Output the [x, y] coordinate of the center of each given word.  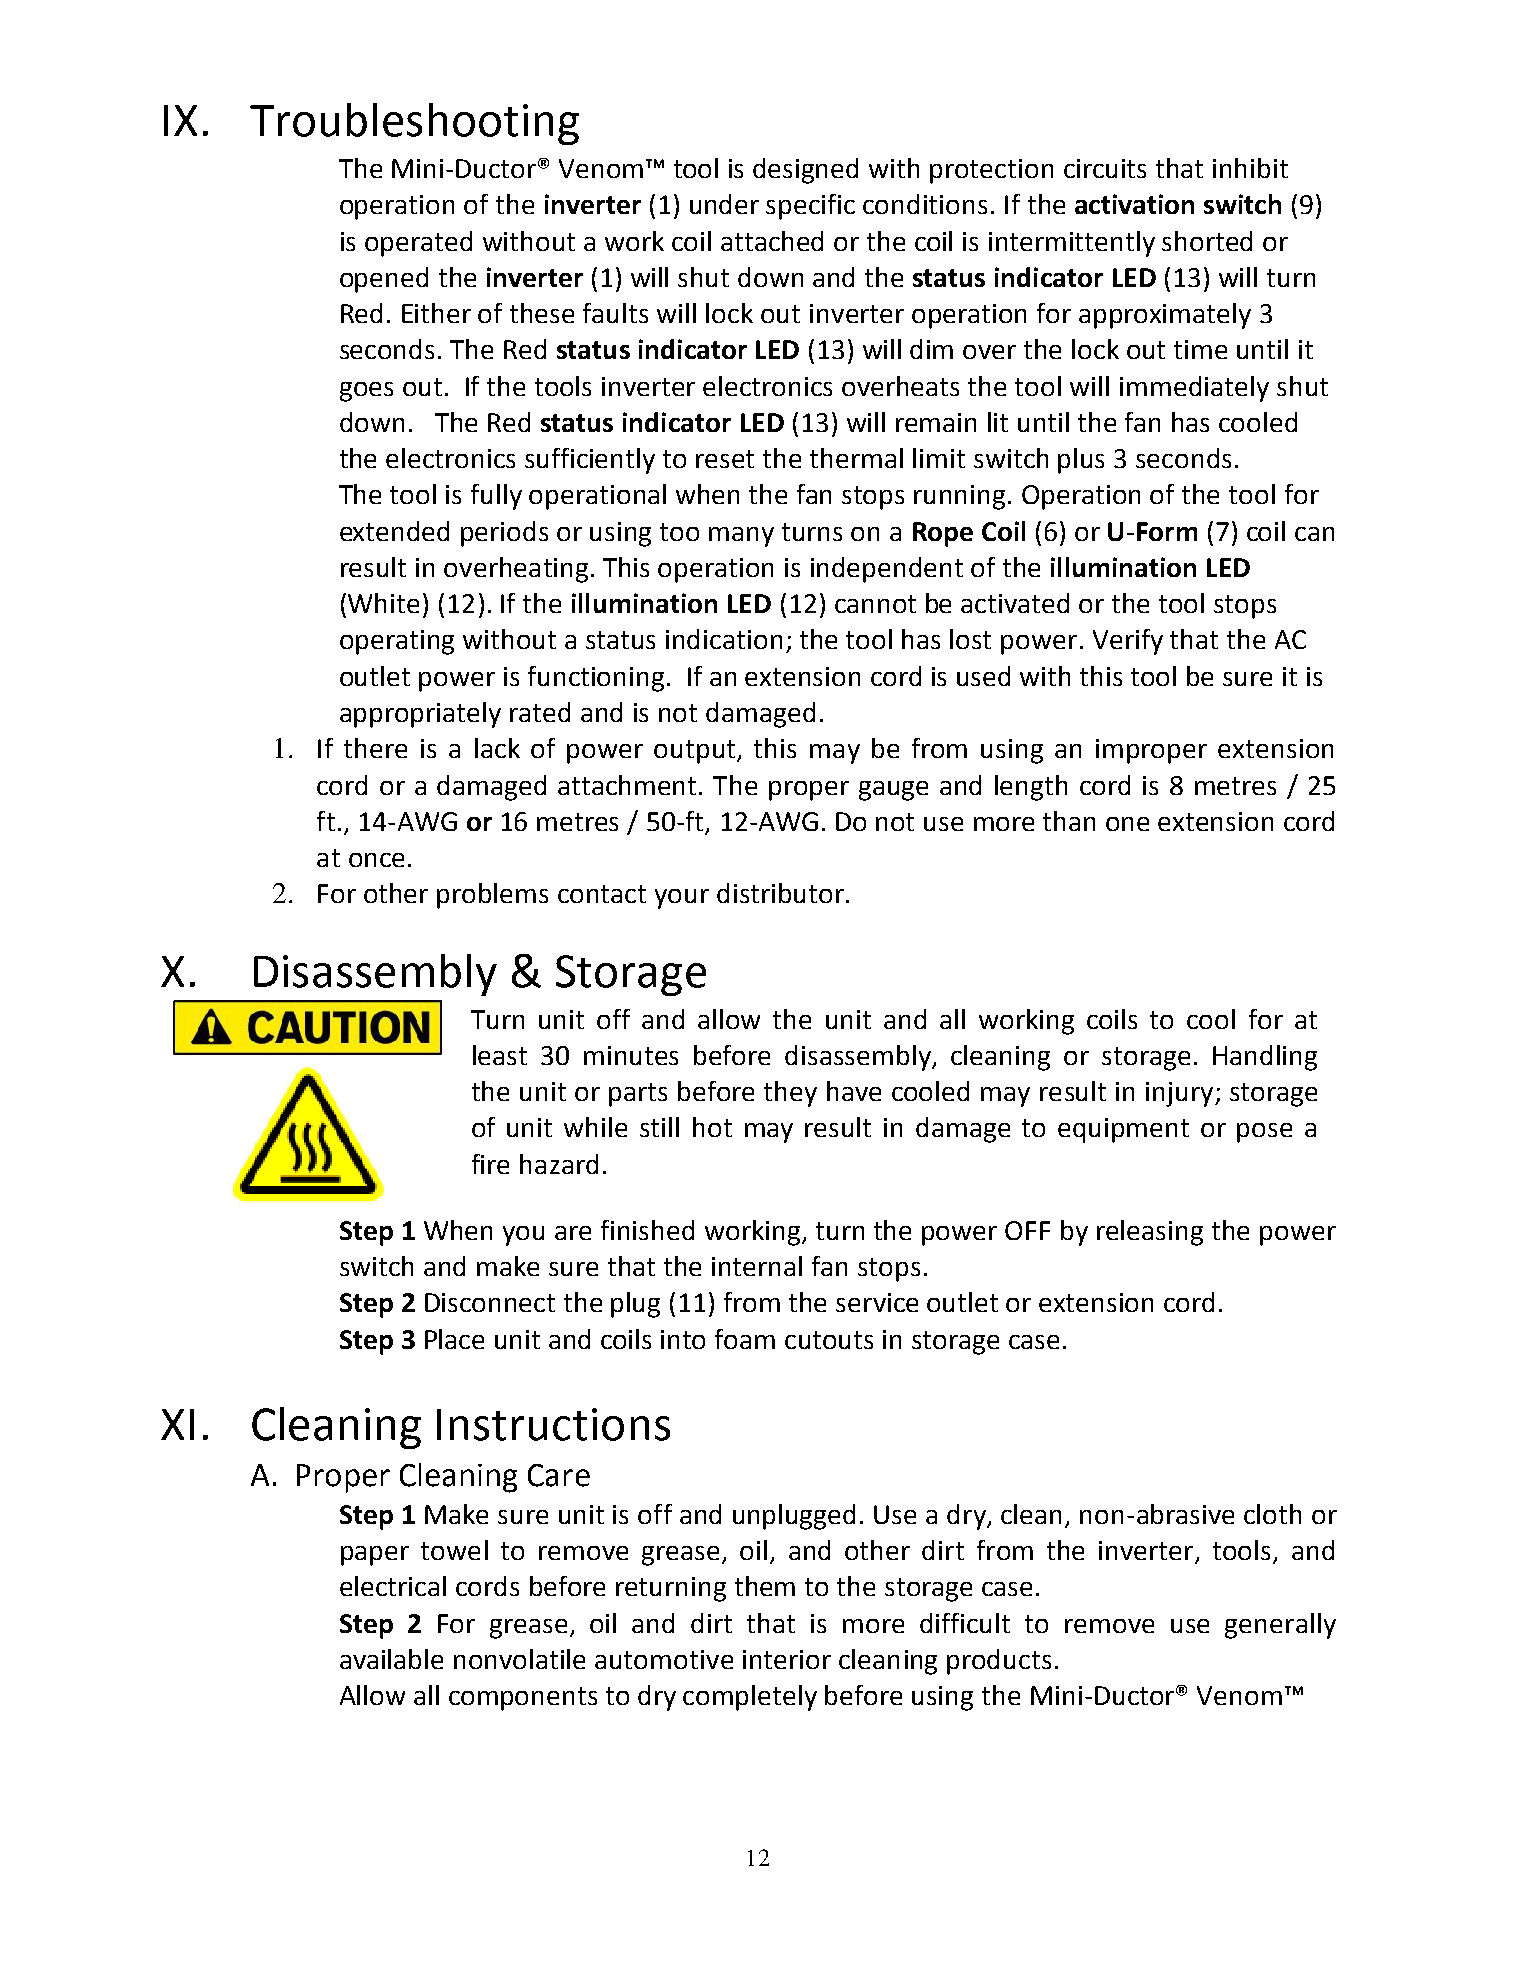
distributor [780, 893]
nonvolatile [519, 1659]
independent [887, 570]
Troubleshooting [414, 124]
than [1069, 821]
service [877, 1302]
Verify [1128, 642]
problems [492, 896]
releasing [1150, 1233]
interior [787, 1659]
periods [504, 534]
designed [805, 171]
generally [1280, 1626]
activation [1134, 204]
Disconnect [490, 1302]
